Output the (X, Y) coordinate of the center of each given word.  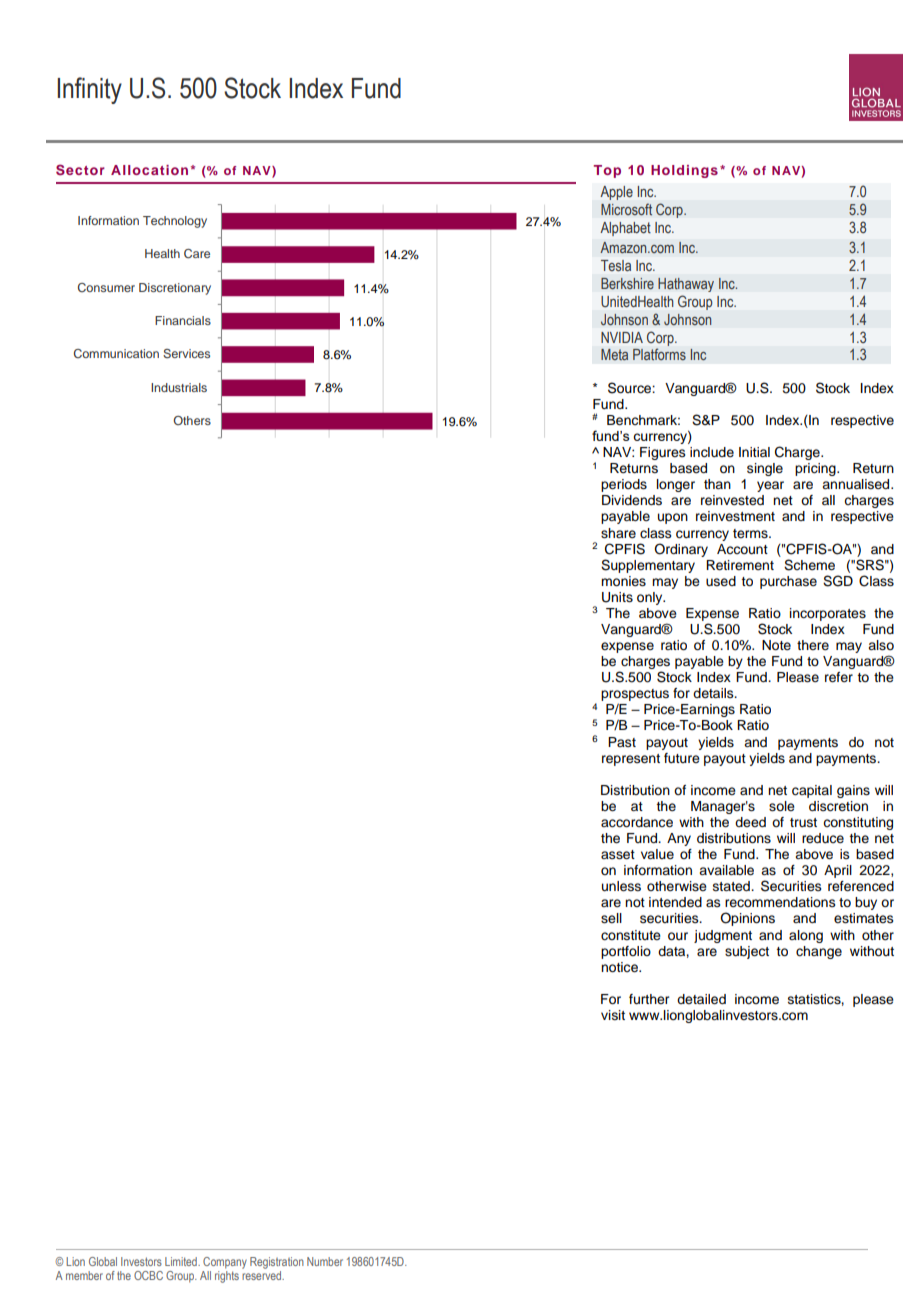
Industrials (179, 387)
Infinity (89, 90)
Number (325, 1261)
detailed (701, 999)
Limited (182, 1261)
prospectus (635, 696)
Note (776, 645)
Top (607, 171)
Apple (617, 193)
